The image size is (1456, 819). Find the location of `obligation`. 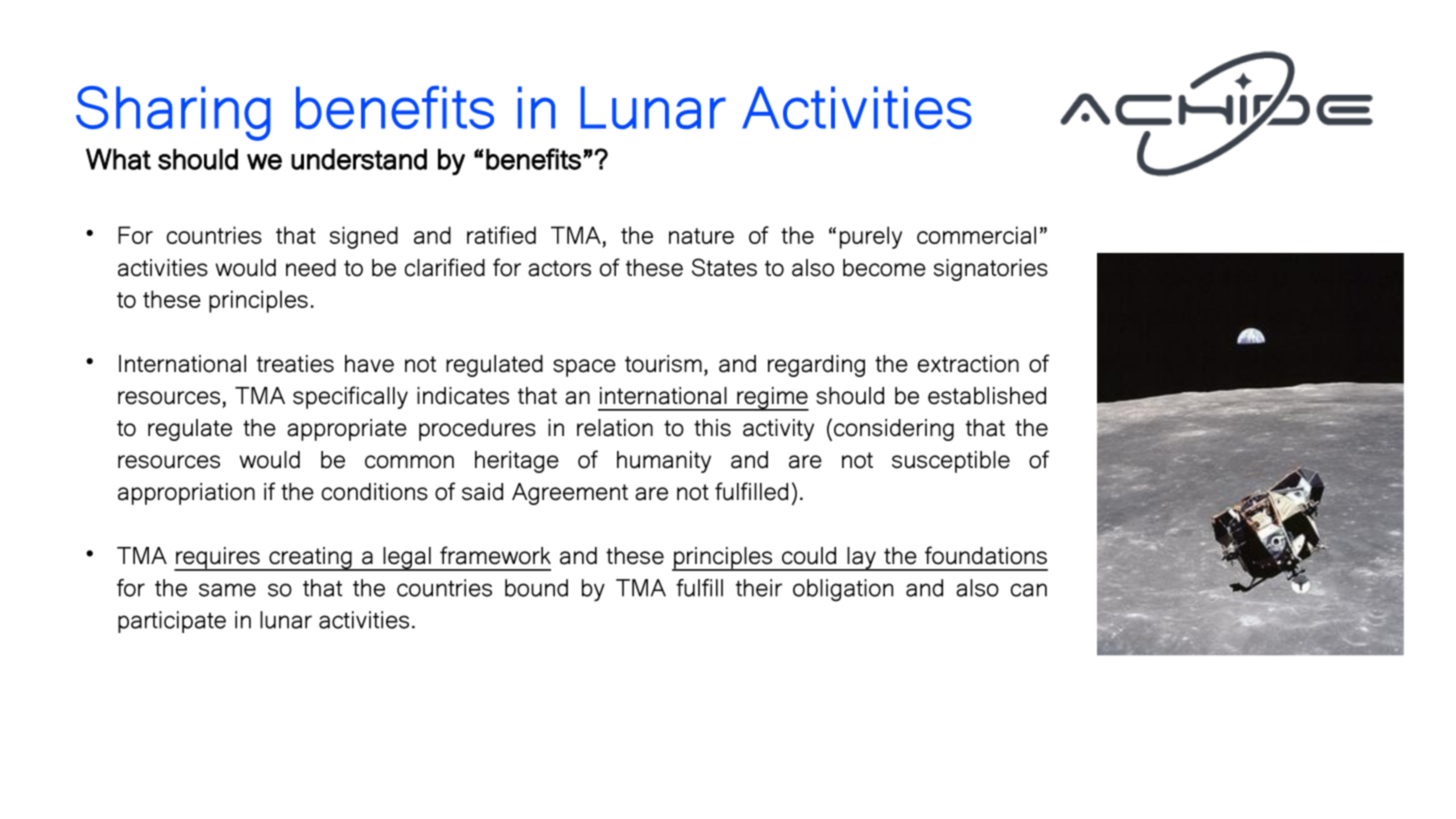

obligation is located at coordinates (843, 590).
